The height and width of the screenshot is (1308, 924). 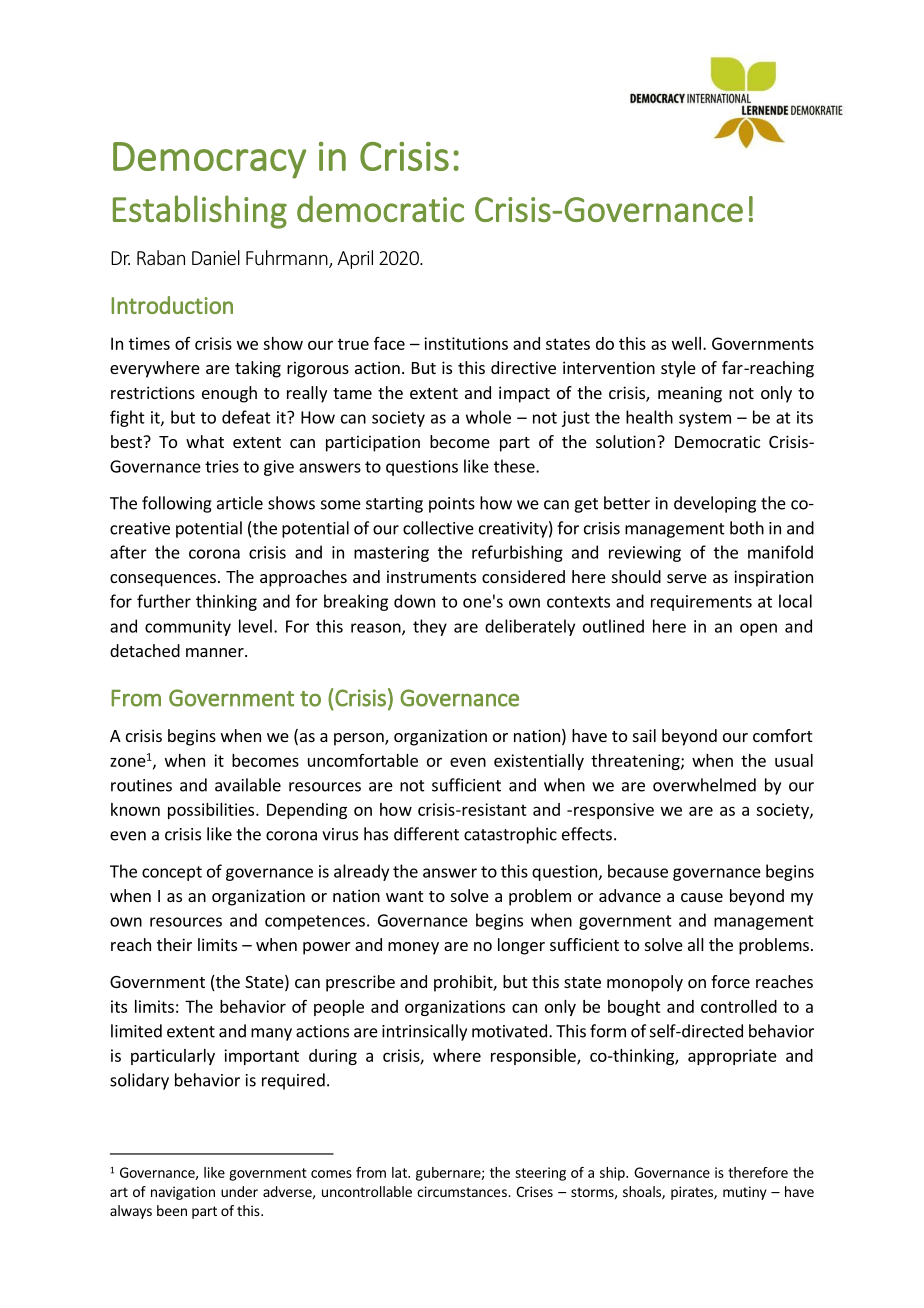 I want to click on whole, so click(x=488, y=417).
